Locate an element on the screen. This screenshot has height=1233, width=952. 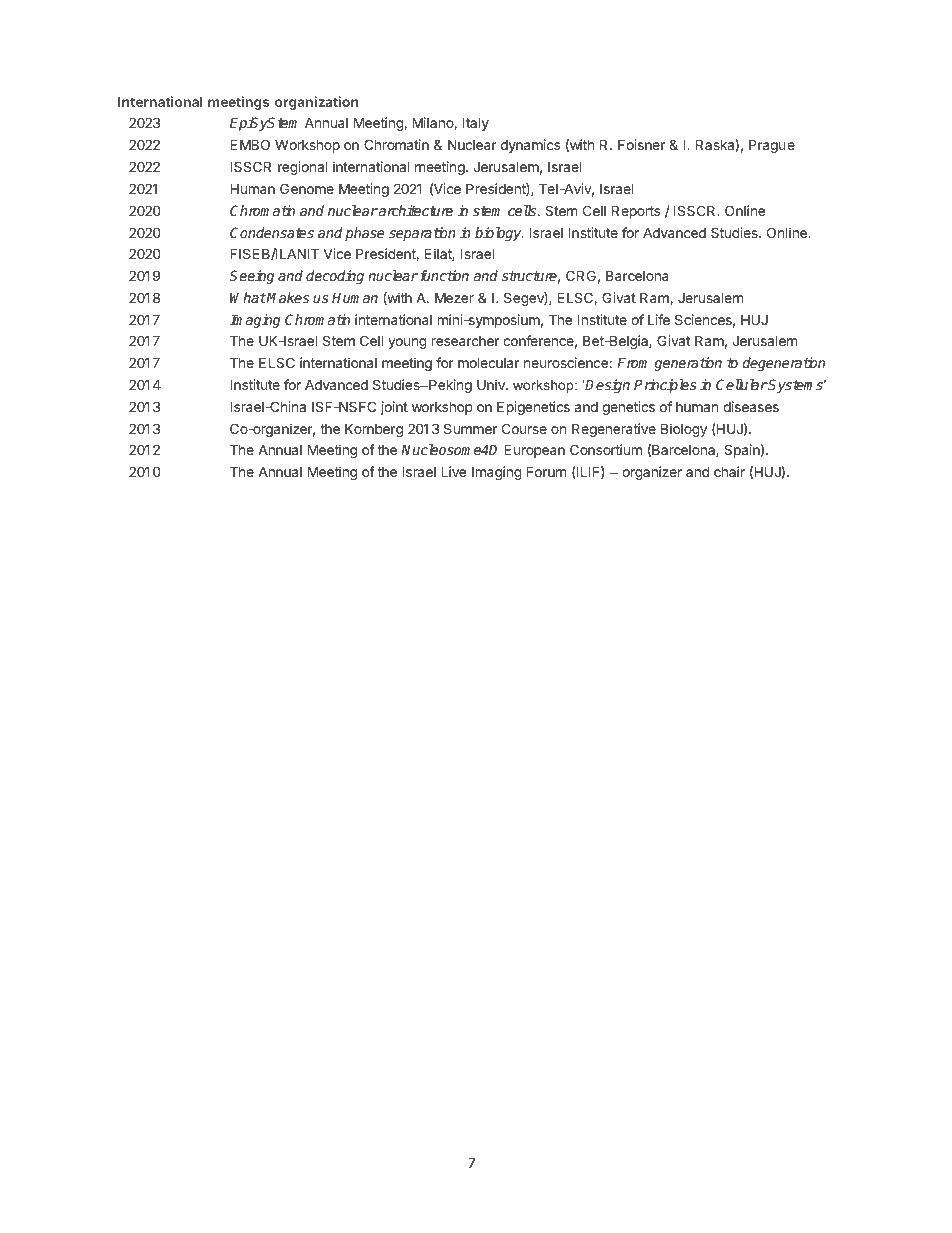
chair is located at coordinates (729, 471).
